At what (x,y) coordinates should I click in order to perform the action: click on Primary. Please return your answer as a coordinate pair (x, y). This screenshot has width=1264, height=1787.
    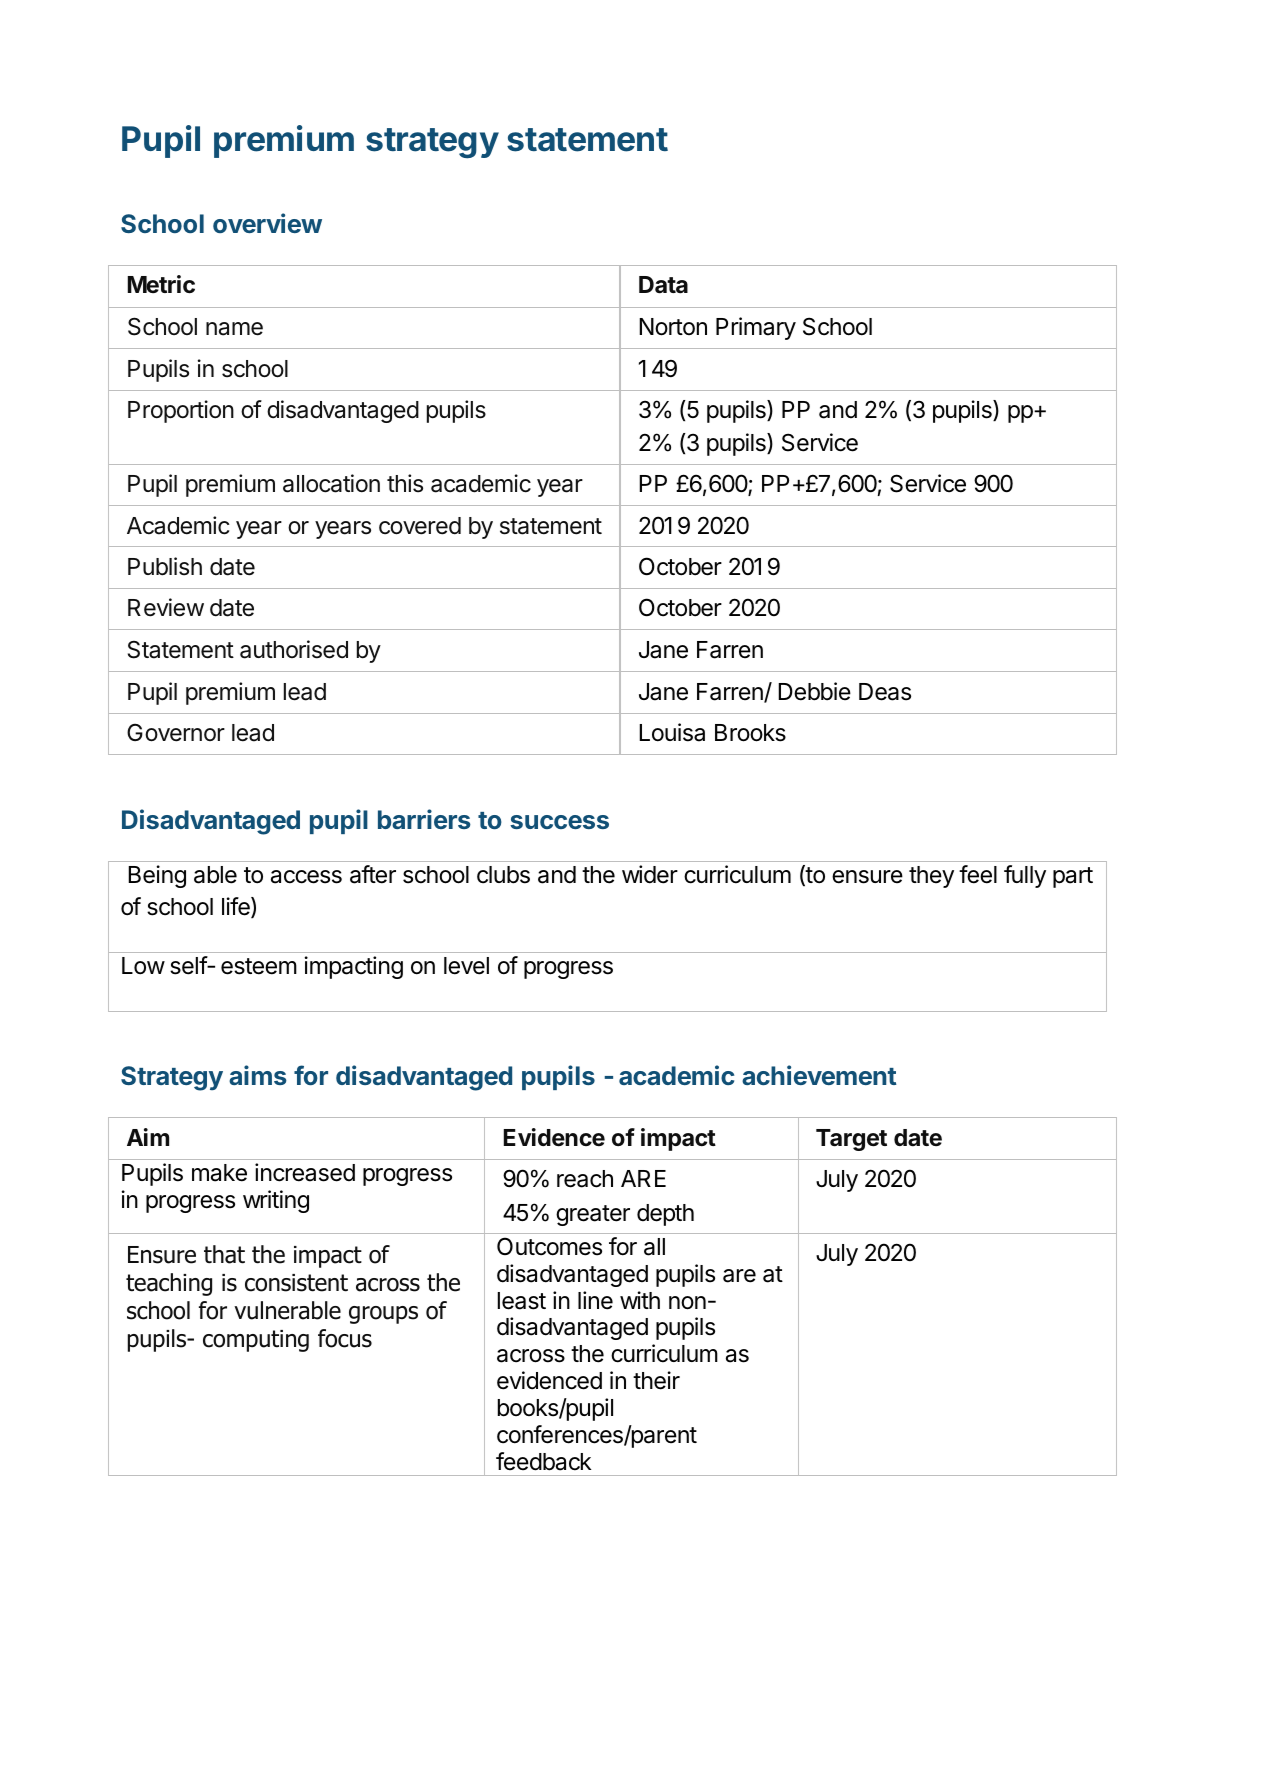
    Looking at the image, I should click on (756, 328).
